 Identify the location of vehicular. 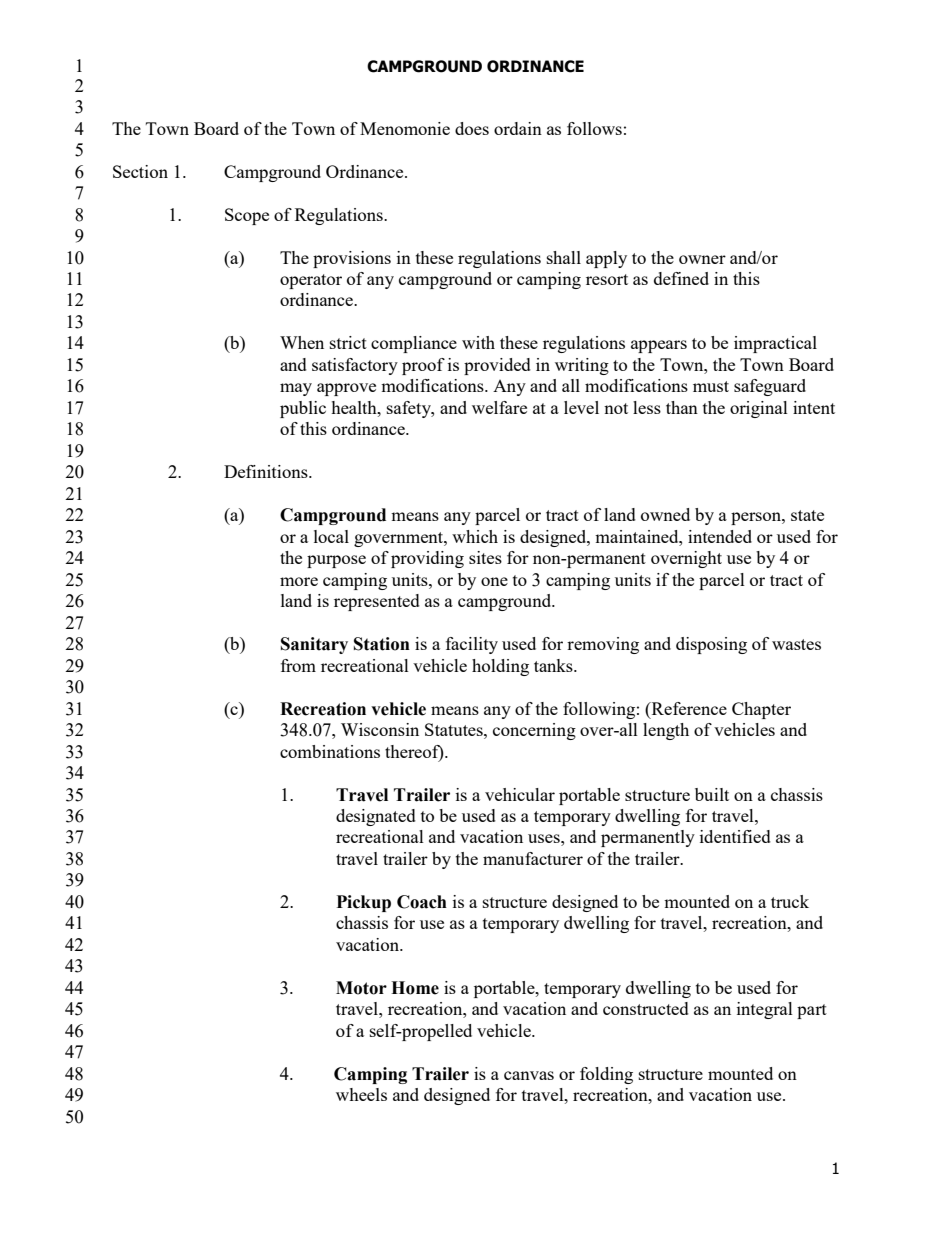
(520, 794).
